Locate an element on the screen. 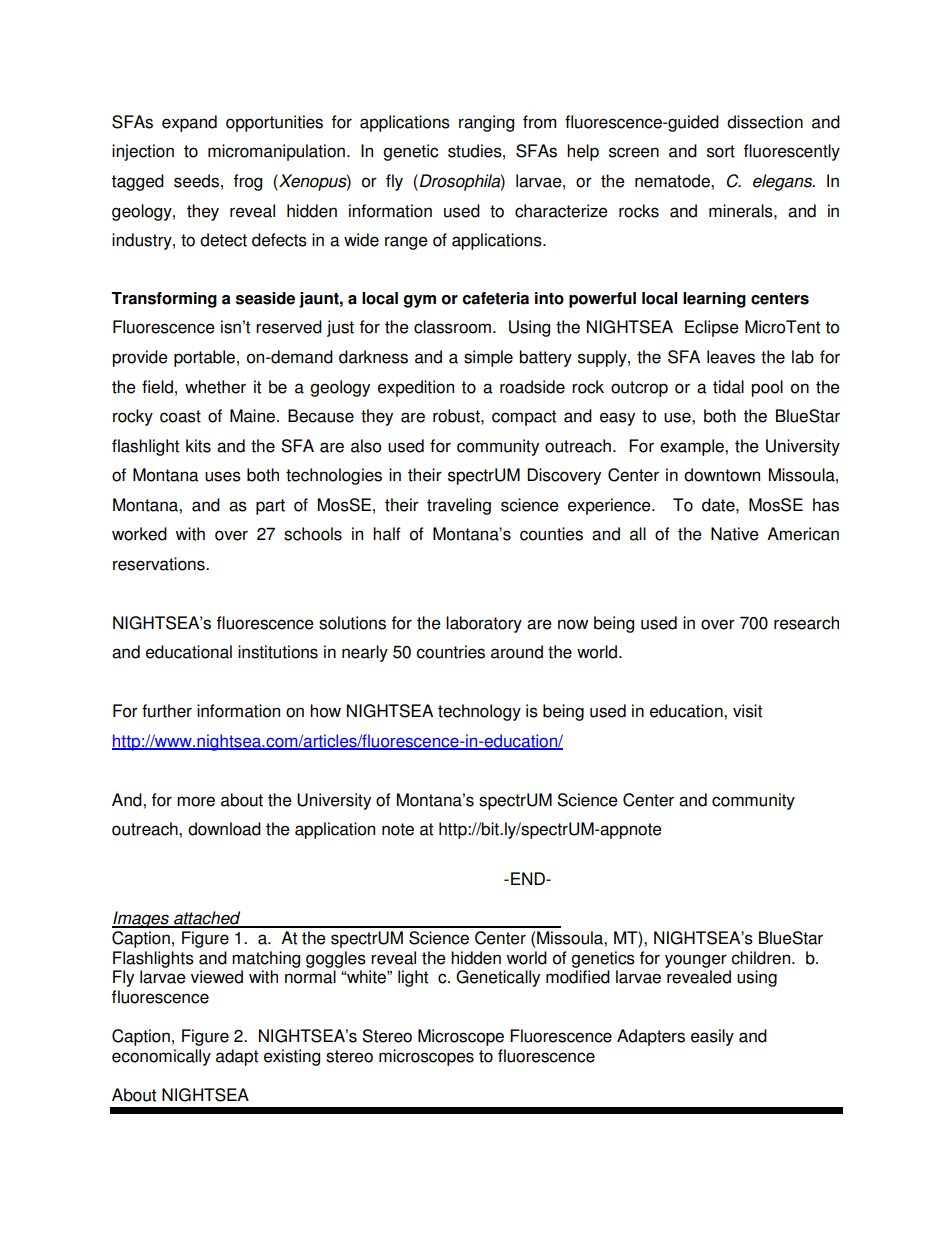 Image resolution: width=952 pixels, height=1233 pixels. economically is located at coordinates (161, 1057).
